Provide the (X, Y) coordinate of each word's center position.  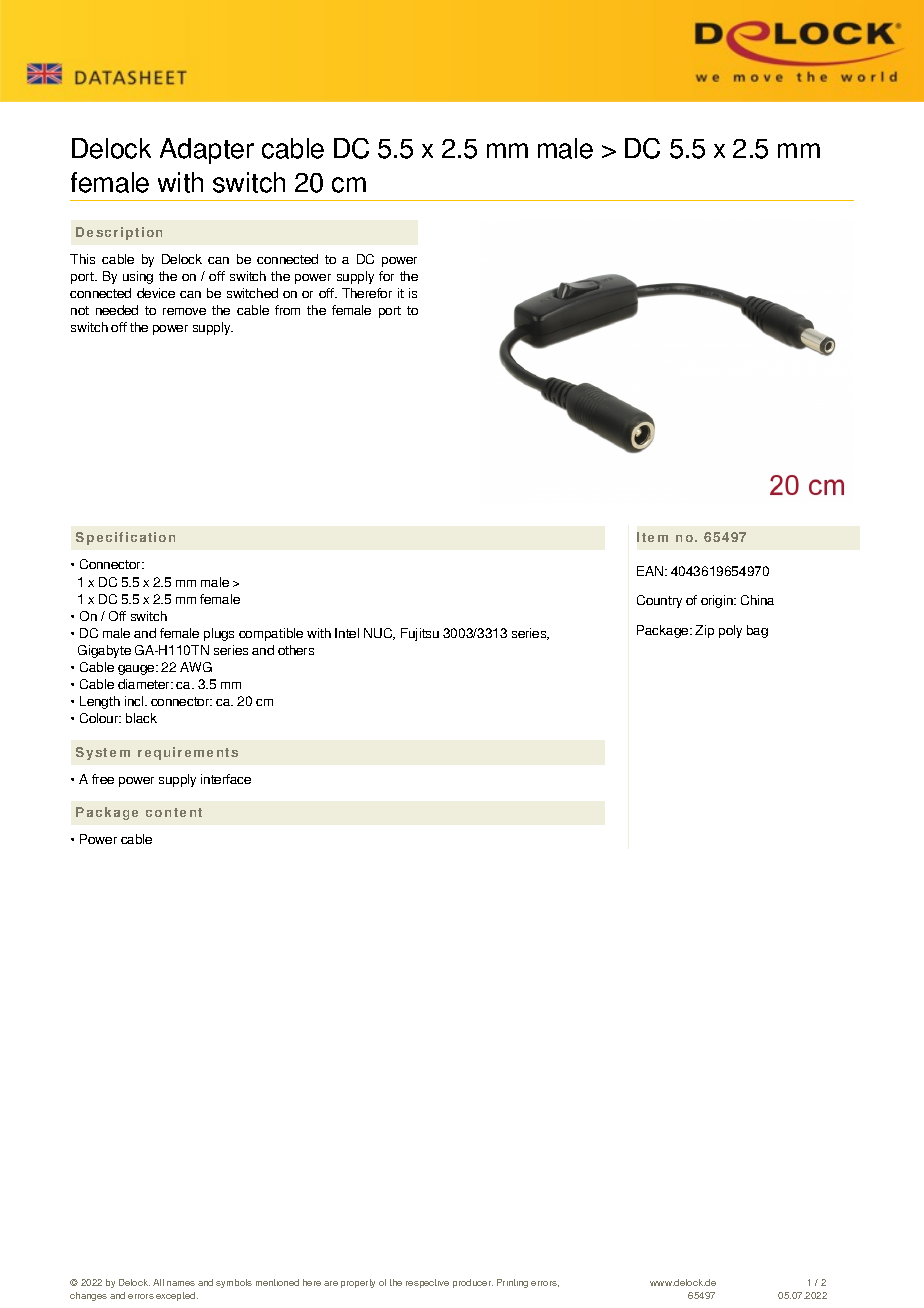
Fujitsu (420, 634)
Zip (704, 631)
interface (226, 779)
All (158, 1282)
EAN (651, 571)
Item (652, 537)
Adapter (207, 151)
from (287, 310)
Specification (125, 538)
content (174, 812)
